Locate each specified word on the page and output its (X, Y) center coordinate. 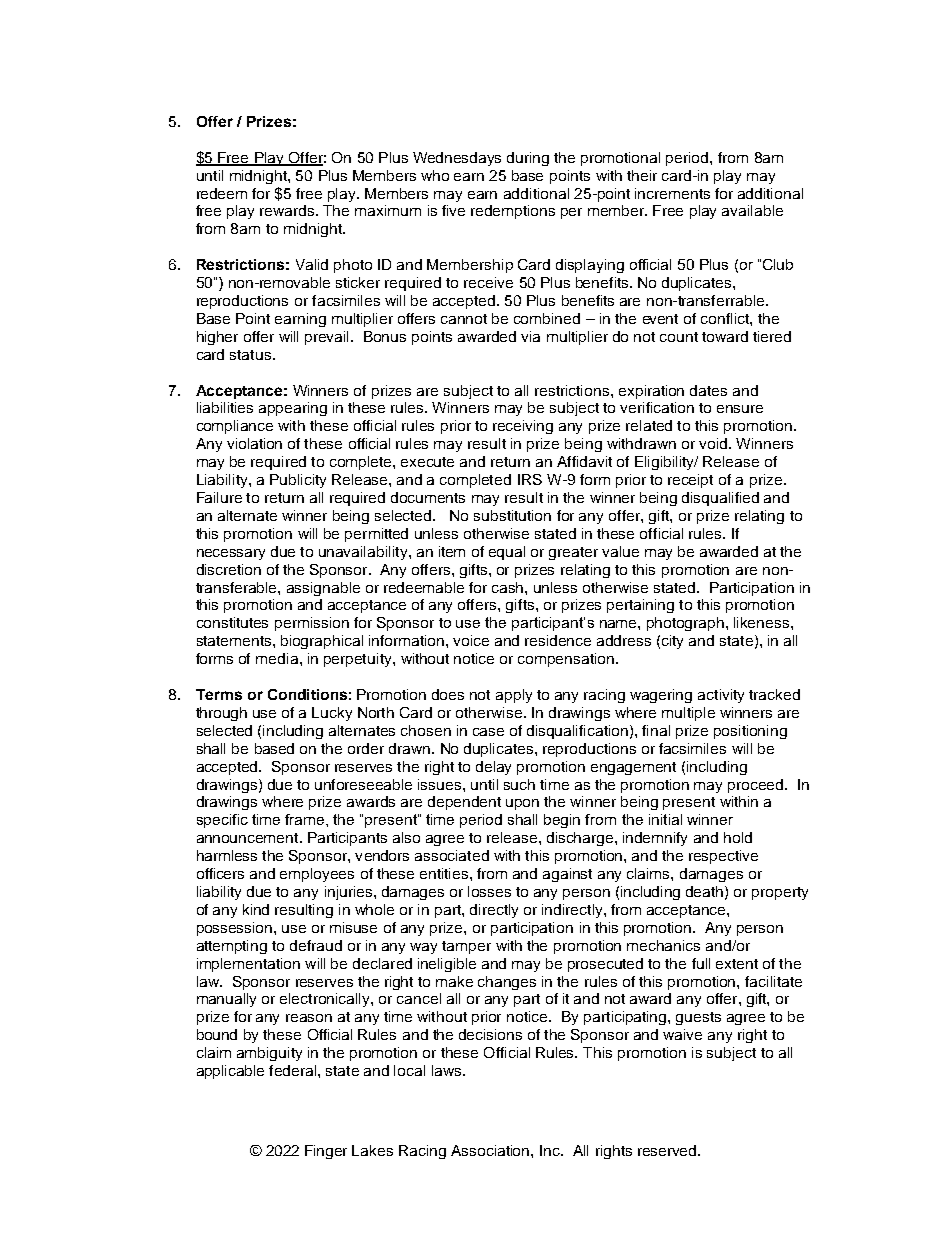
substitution (512, 515)
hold (738, 837)
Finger (326, 1152)
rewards (288, 210)
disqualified (720, 499)
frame (306, 819)
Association (491, 1150)
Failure (219, 497)
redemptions (513, 212)
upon (522, 804)
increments (672, 193)
